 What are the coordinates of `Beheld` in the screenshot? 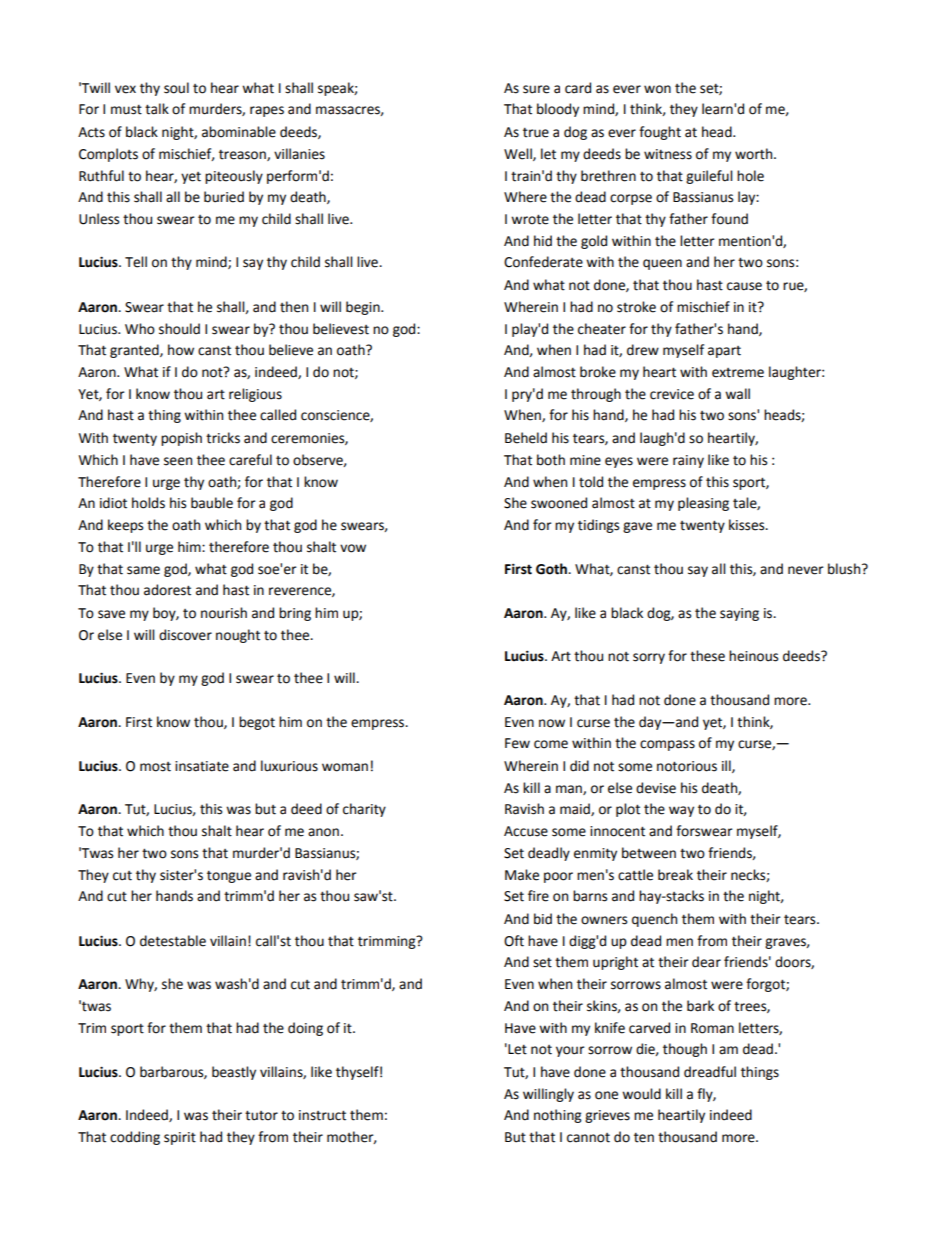 It's located at (526, 438).
